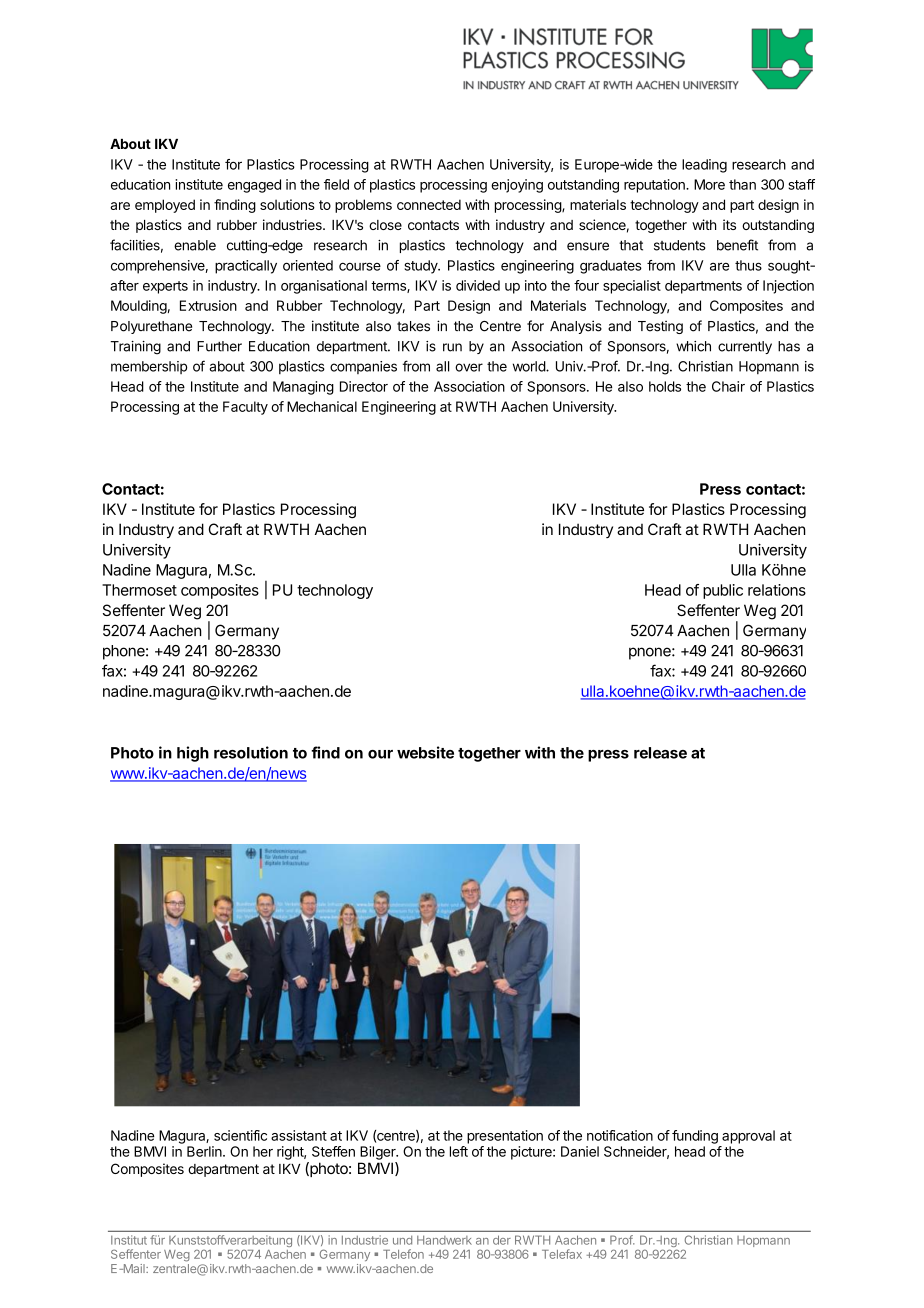 This document has height=1308, width=924. Describe the element at coordinates (469, 367) in the document. I see `over` at that location.
